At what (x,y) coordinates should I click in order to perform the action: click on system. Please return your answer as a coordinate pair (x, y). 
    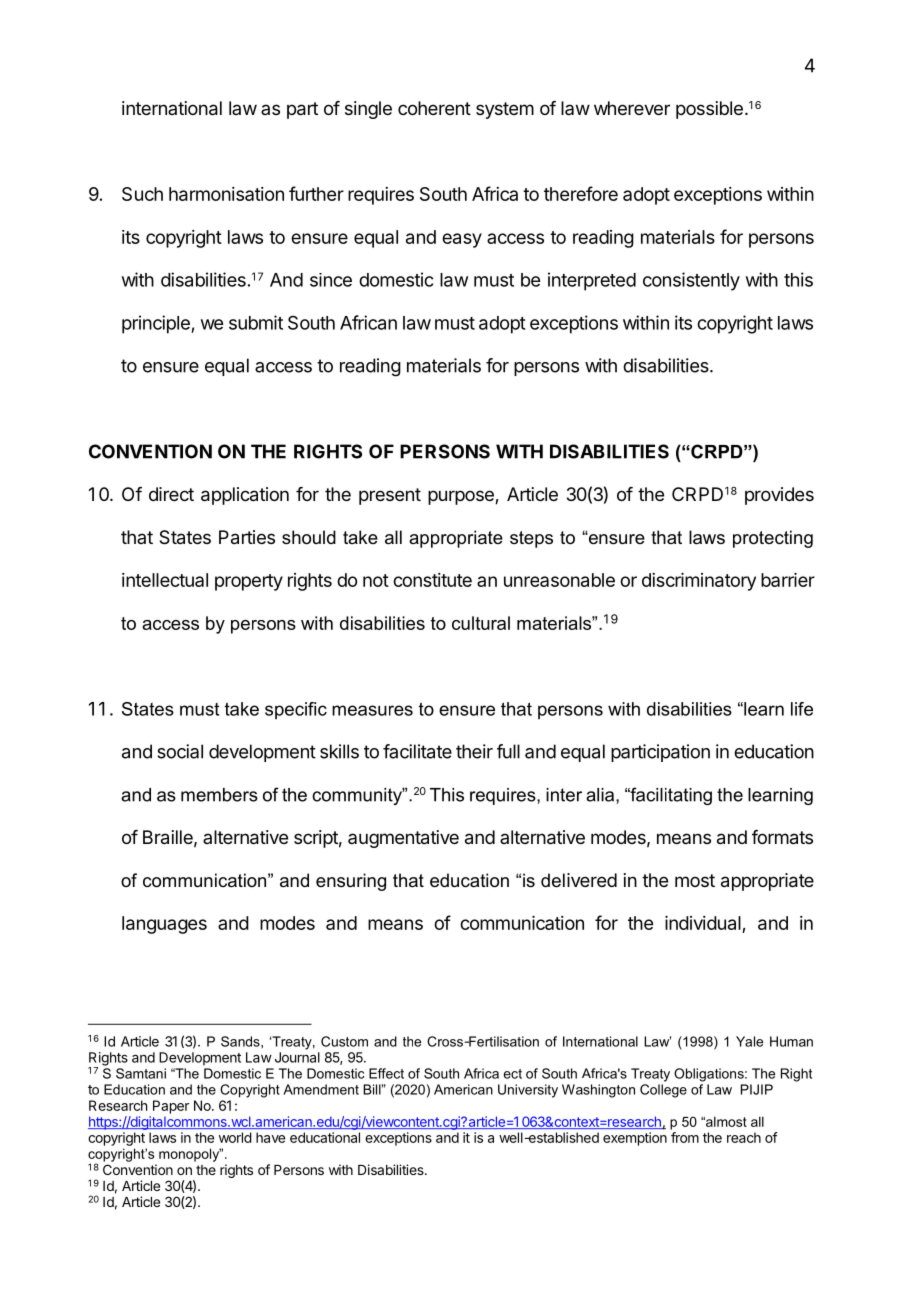
    Looking at the image, I should click on (505, 110).
